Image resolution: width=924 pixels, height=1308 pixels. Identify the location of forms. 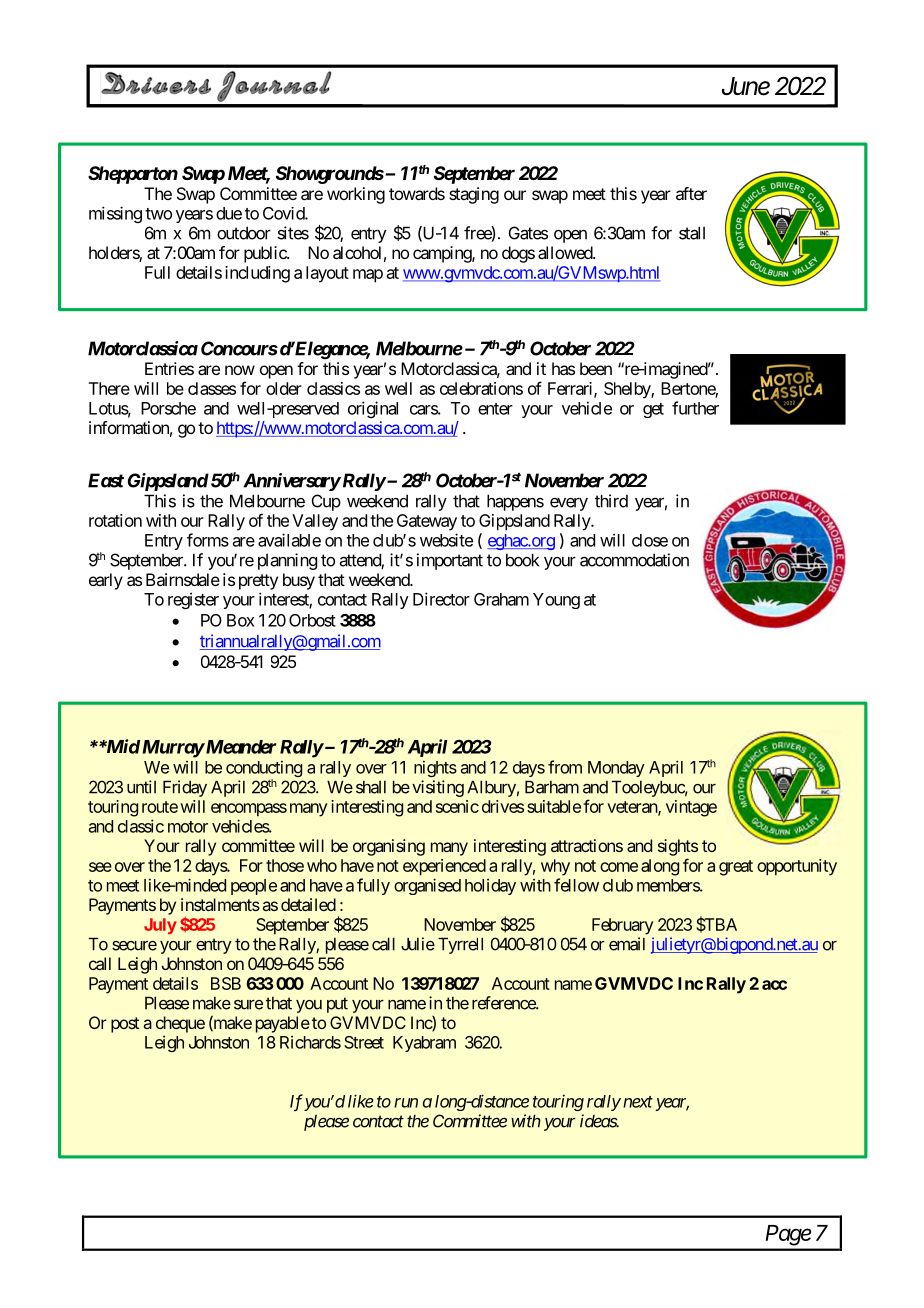
(208, 540).
